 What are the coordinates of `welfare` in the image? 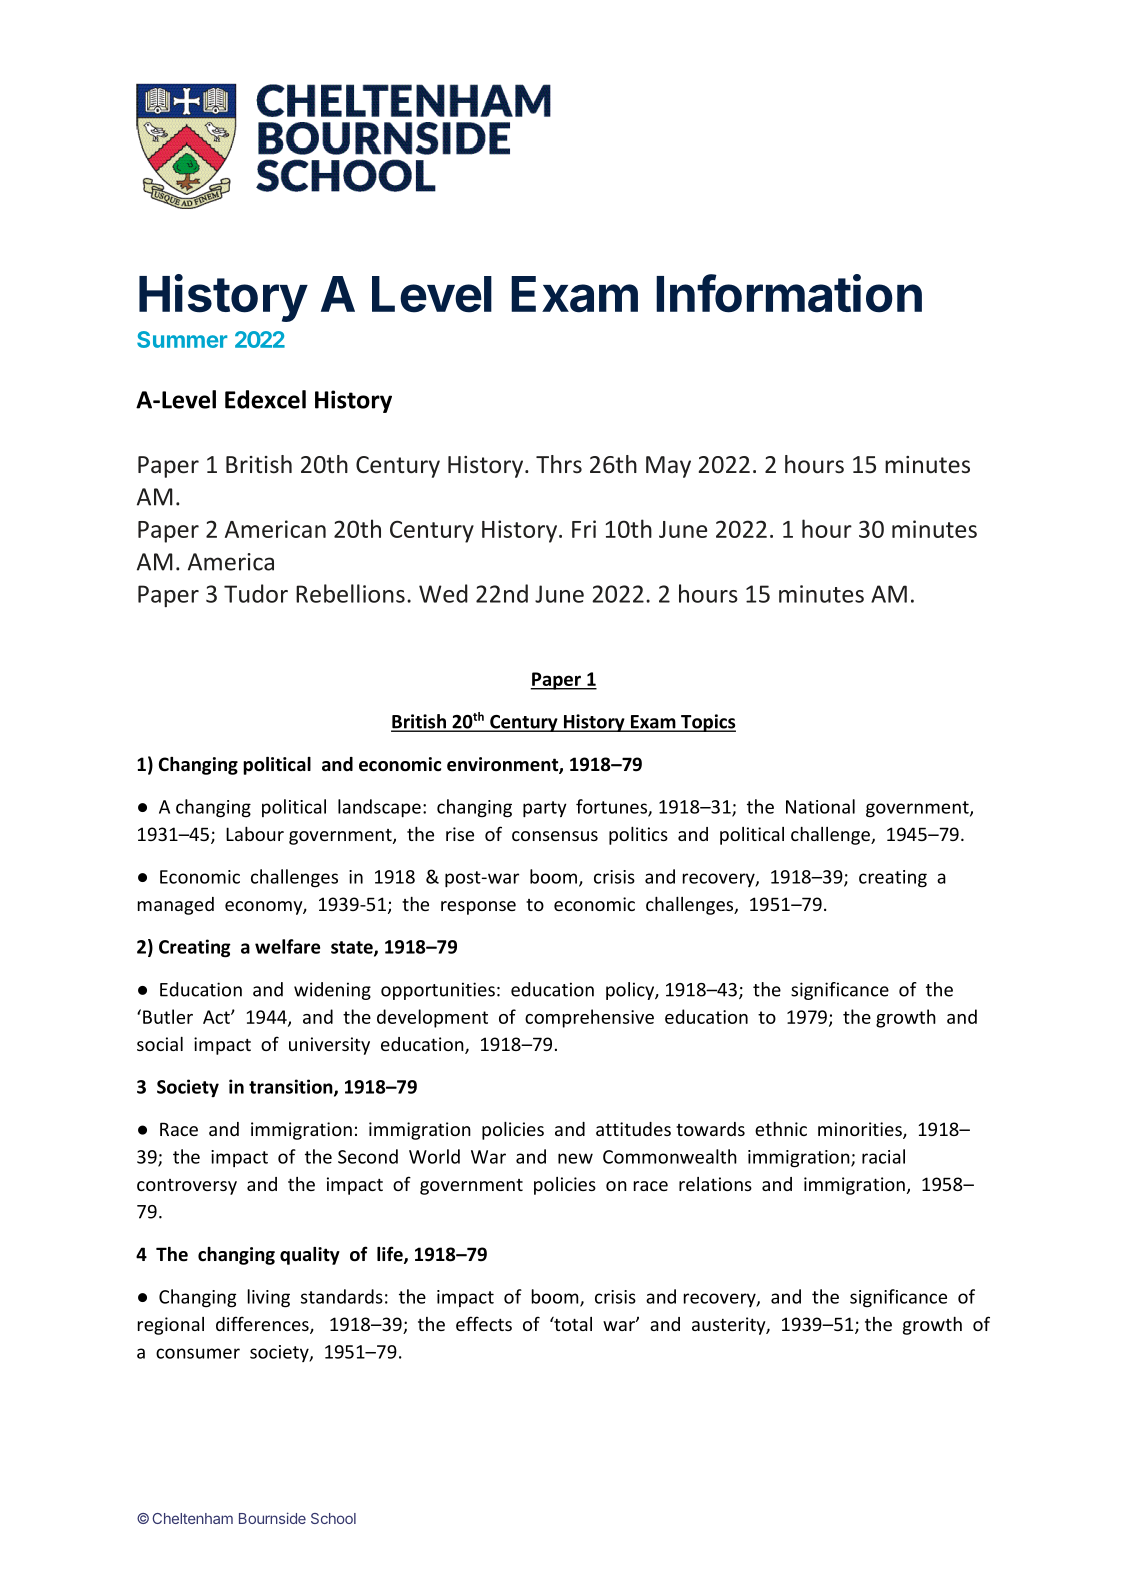 It's located at (287, 946).
